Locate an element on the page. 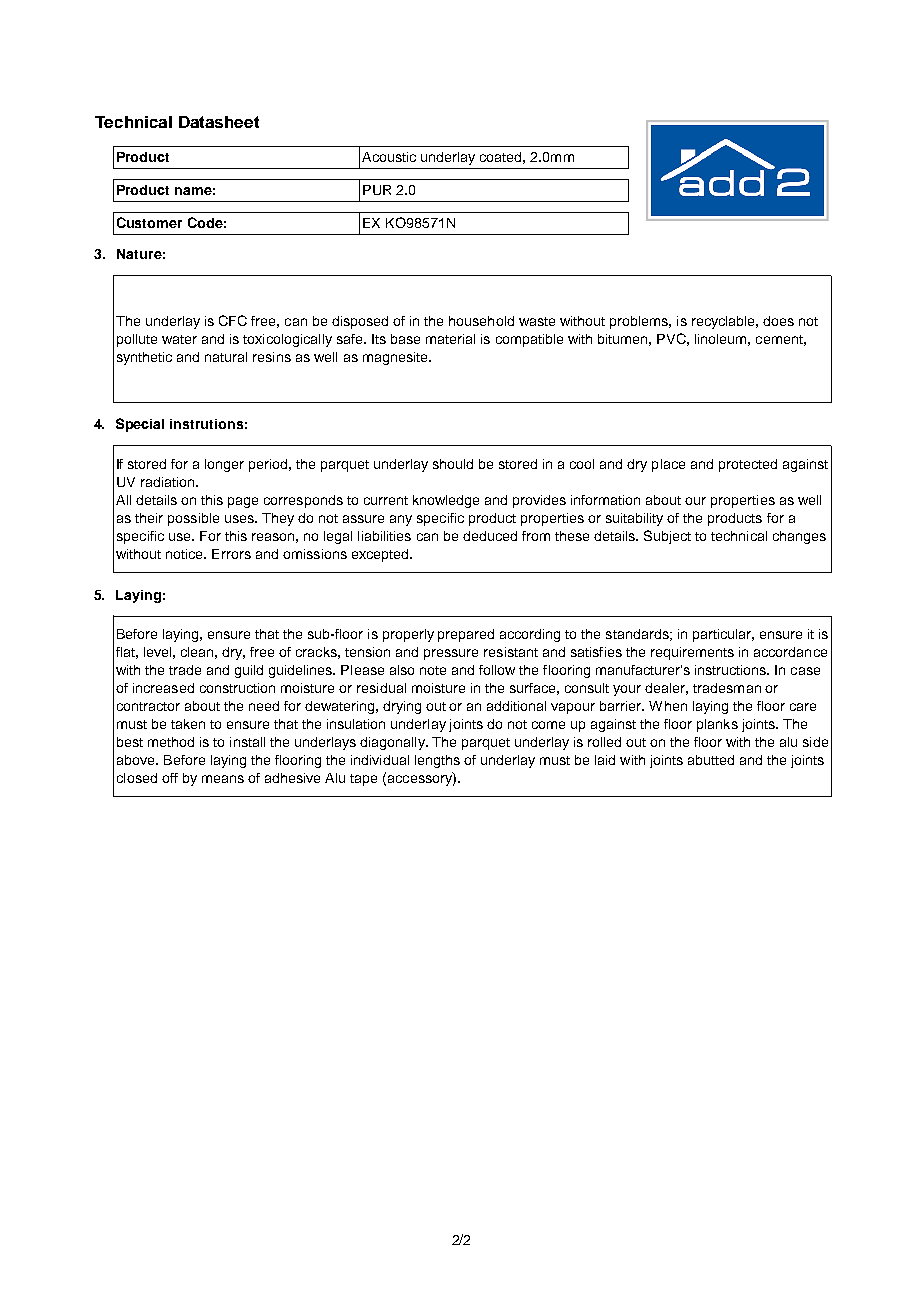  Datasheet is located at coordinates (219, 122).
